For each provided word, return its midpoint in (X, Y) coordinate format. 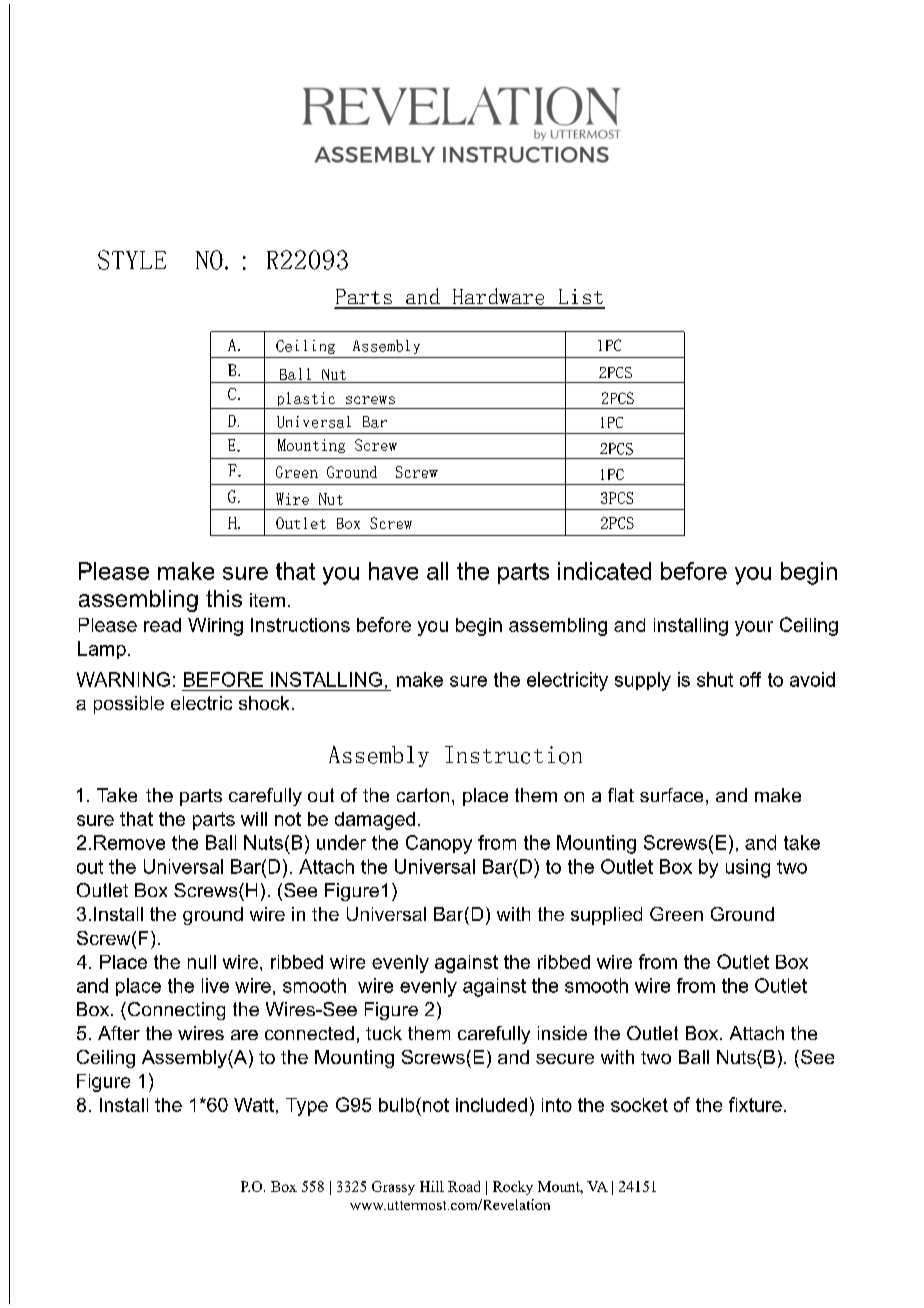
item (267, 600)
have (393, 571)
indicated (604, 571)
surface (671, 795)
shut (715, 679)
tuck (384, 1033)
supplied (606, 916)
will (254, 819)
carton (423, 795)
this (224, 598)
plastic (306, 400)
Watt (254, 1105)
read (162, 625)
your (754, 628)
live (215, 985)
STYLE (132, 260)
